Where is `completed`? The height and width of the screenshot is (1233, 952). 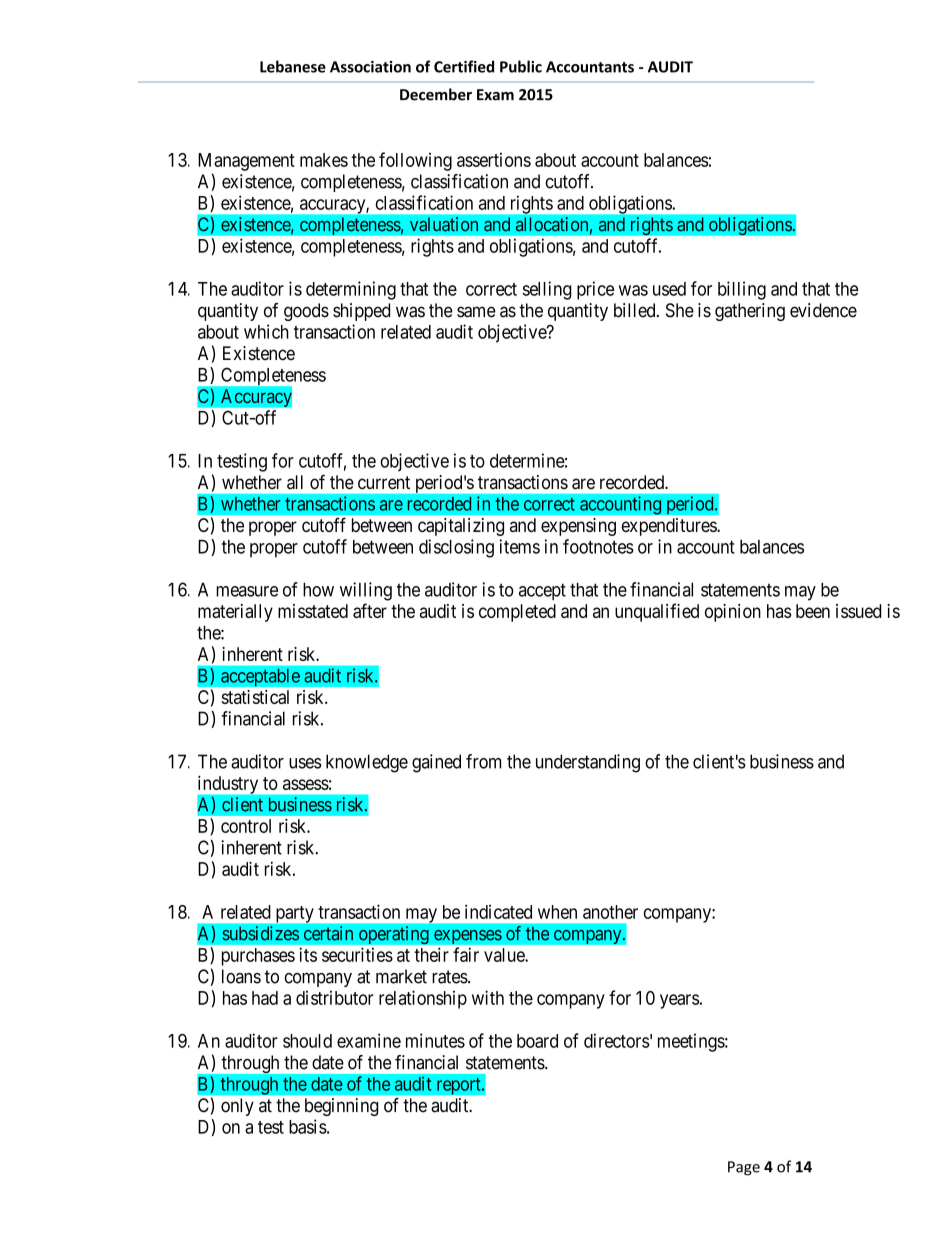
completed is located at coordinates (517, 613).
